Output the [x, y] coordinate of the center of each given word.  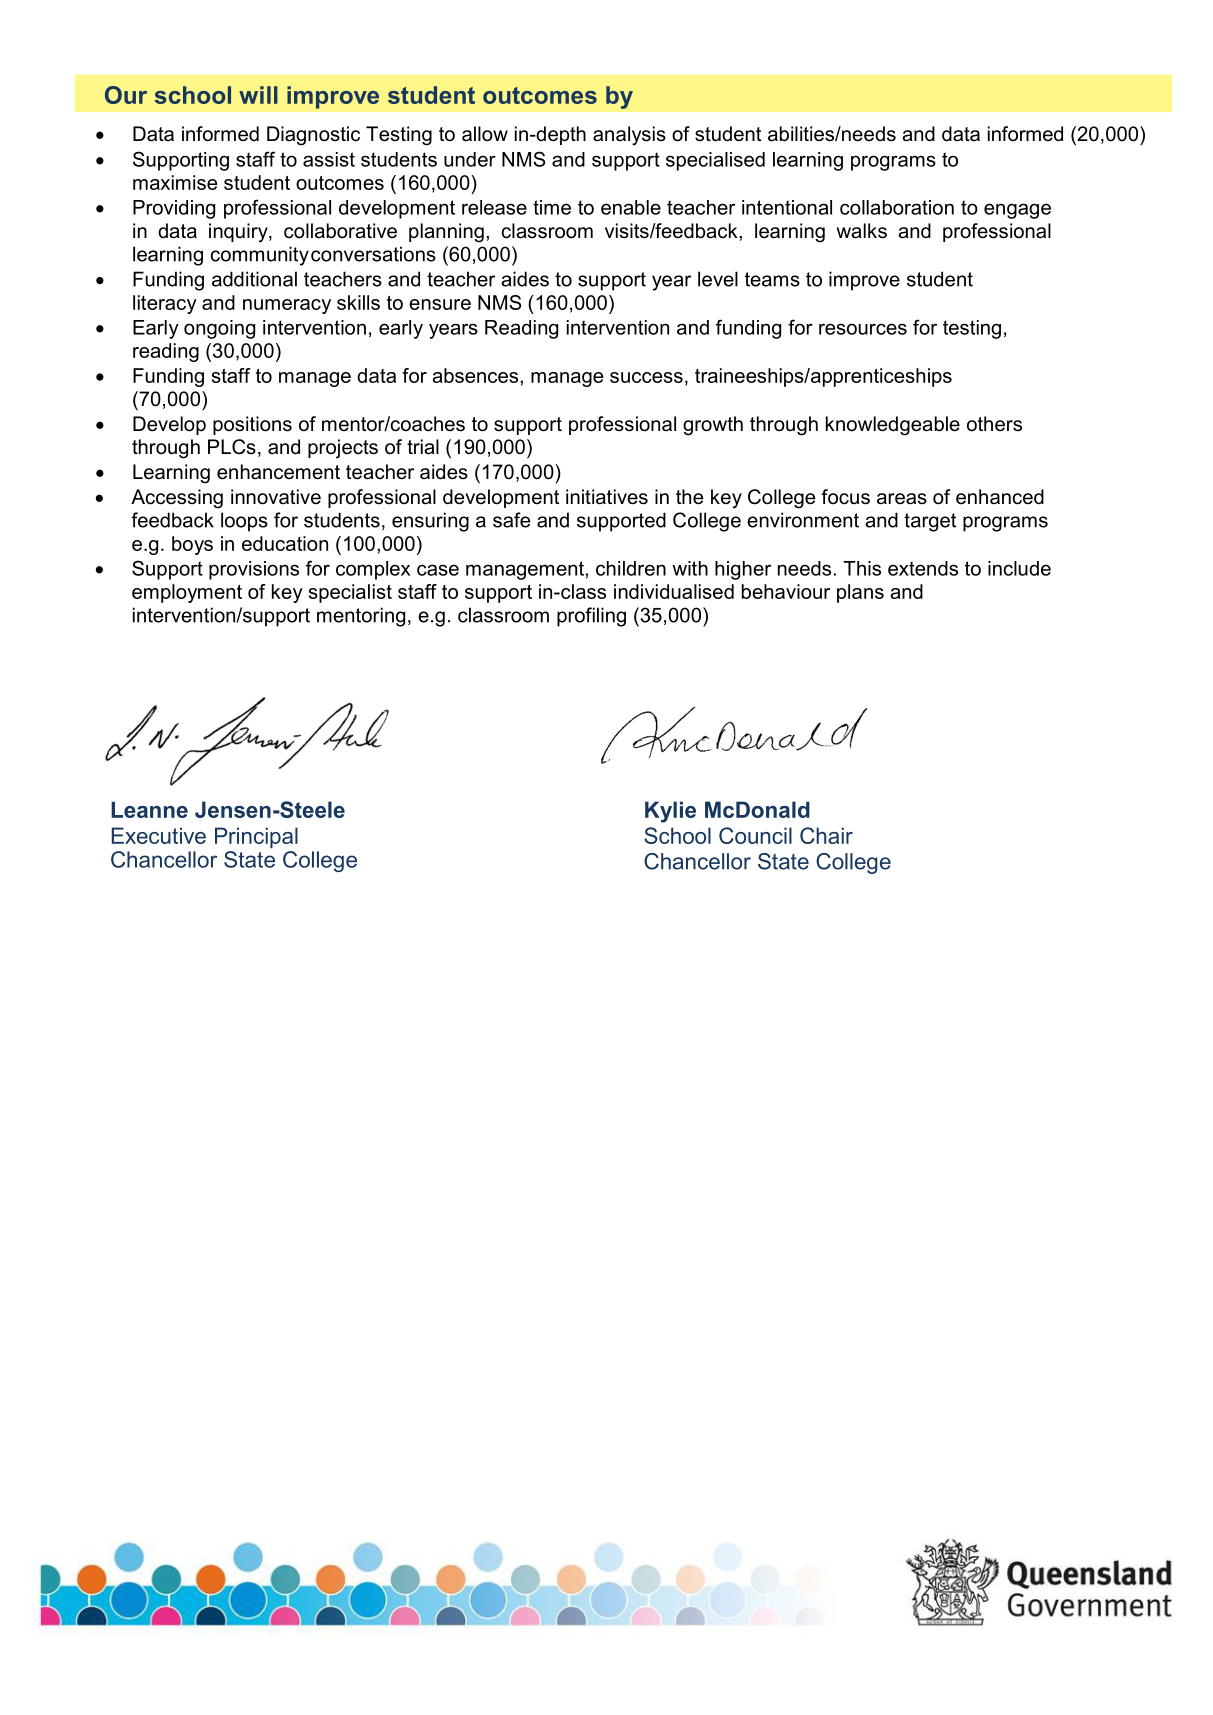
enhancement [278, 472]
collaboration [897, 207]
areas [902, 499]
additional [254, 279]
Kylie [670, 812]
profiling [591, 617]
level [718, 279]
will [258, 95]
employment [187, 593]
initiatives [607, 497]
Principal [256, 837]
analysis [629, 135]
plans [860, 593]
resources [863, 329]
